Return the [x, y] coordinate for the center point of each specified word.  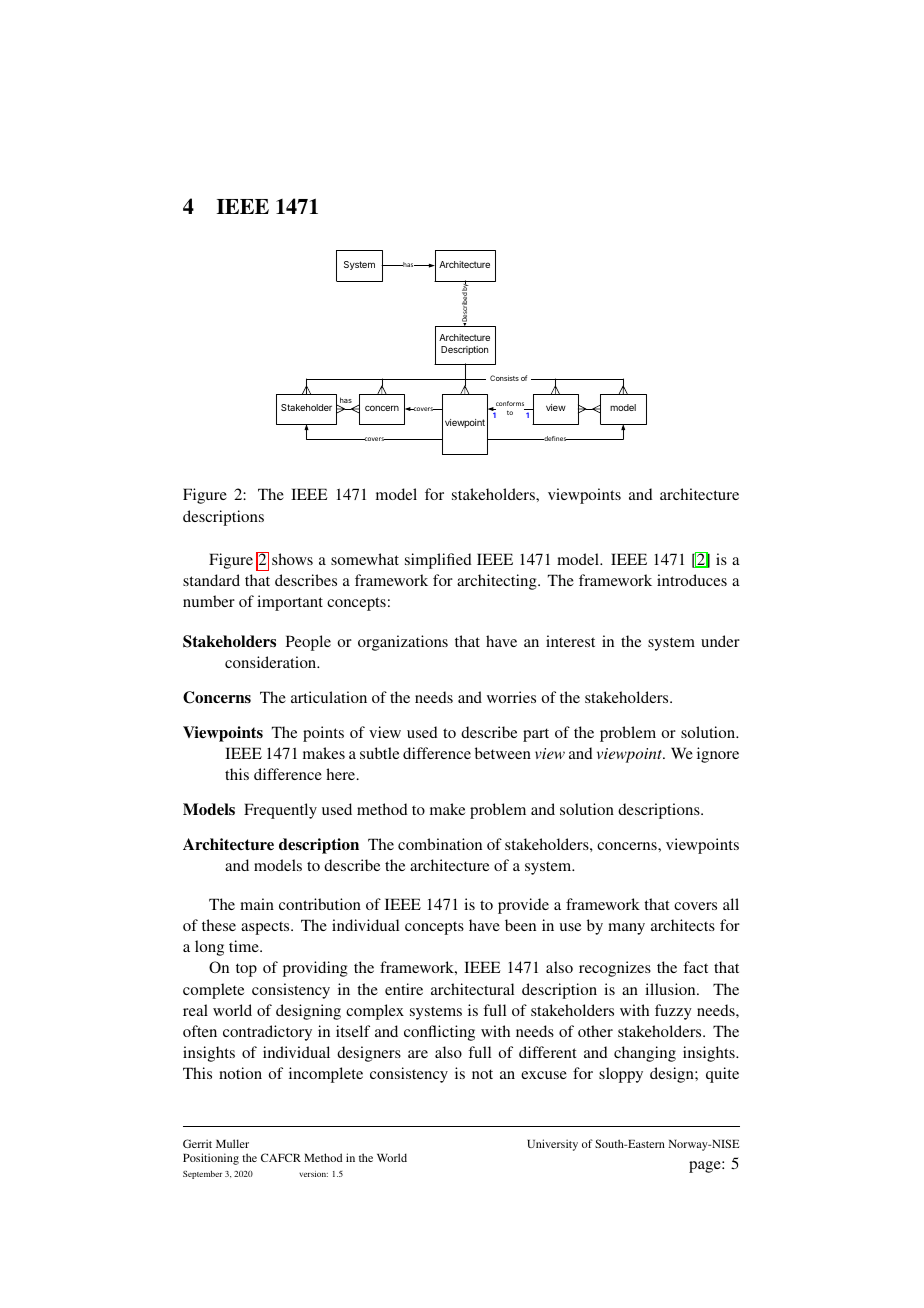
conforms [510, 403]
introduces [692, 580]
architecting [498, 582]
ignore [718, 755]
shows [292, 559]
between [503, 753]
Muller [232, 1143]
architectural [472, 989]
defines [555, 438]
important [290, 603]
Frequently [280, 811]
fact [695, 967]
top [246, 970]
